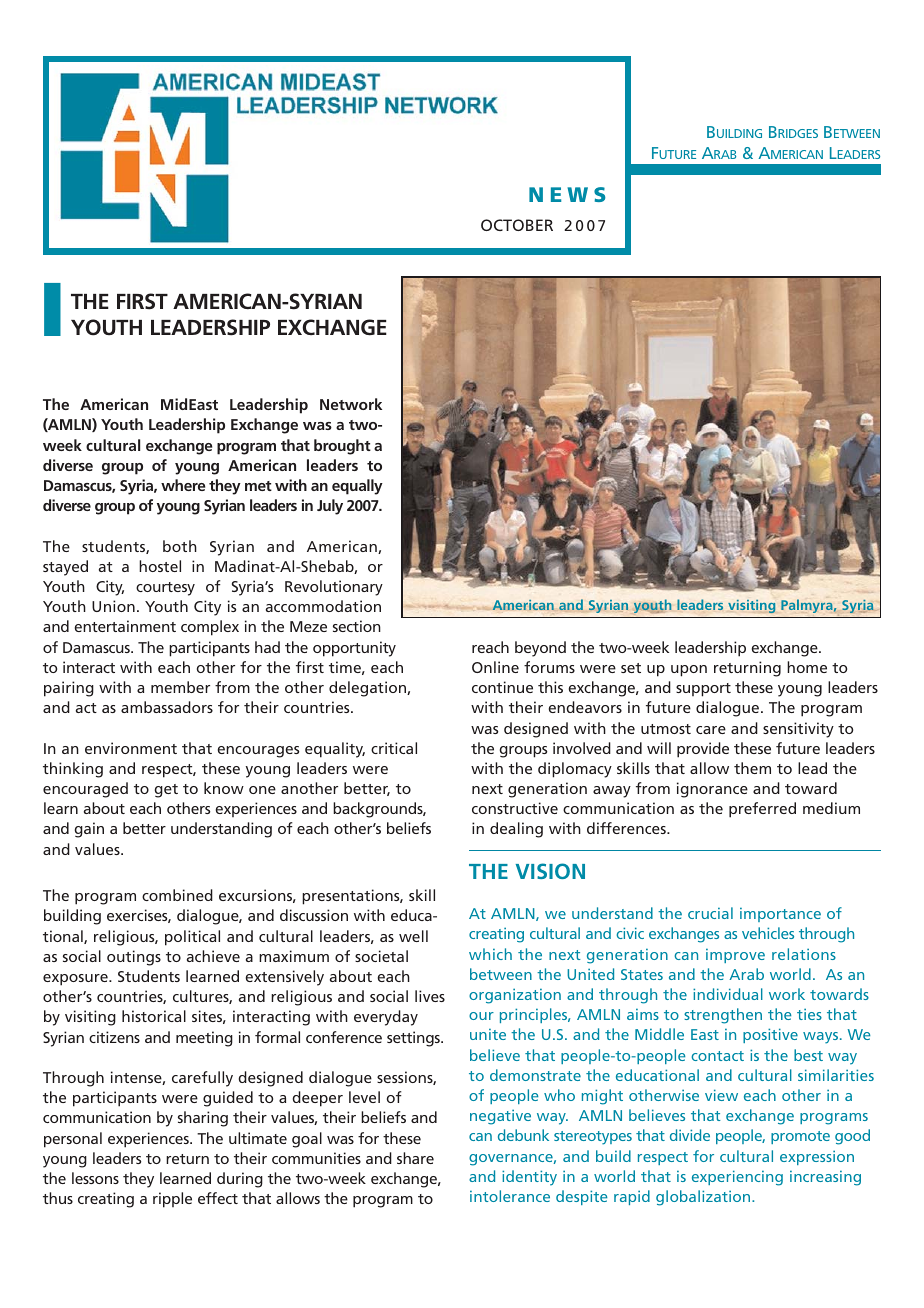 The image size is (924, 1308). Describe the element at coordinates (737, 1178) in the image. I see `experiencing` at that location.
